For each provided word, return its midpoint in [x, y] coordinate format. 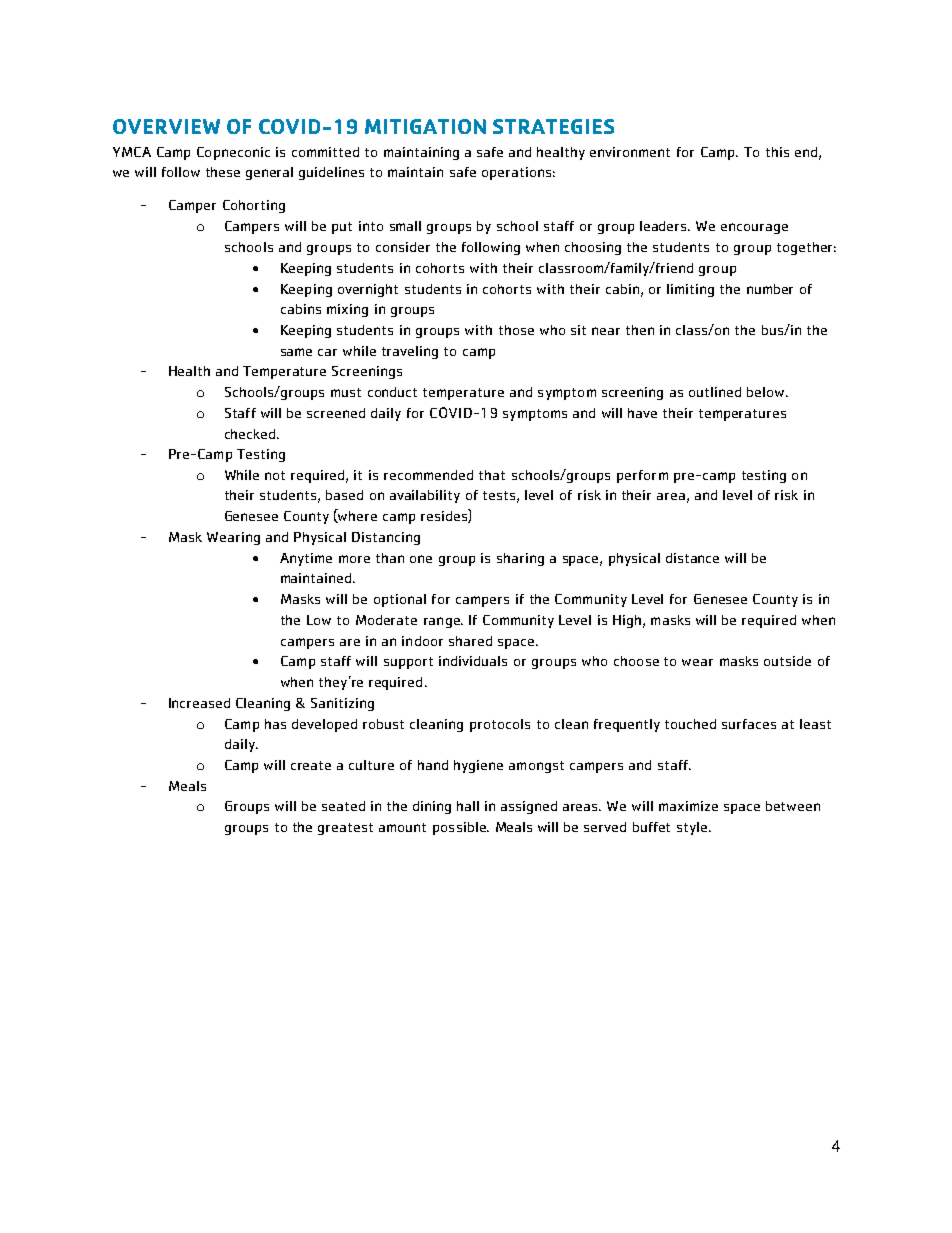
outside [787, 661]
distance [692, 558]
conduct [392, 392]
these [223, 172]
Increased [199, 703]
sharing [520, 559]
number [770, 289]
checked [251, 434]
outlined [715, 392]
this [777, 152]
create [311, 765]
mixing [347, 310]
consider [403, 247]
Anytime [306, 559]
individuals [473, 661]
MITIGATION [425, 126]
